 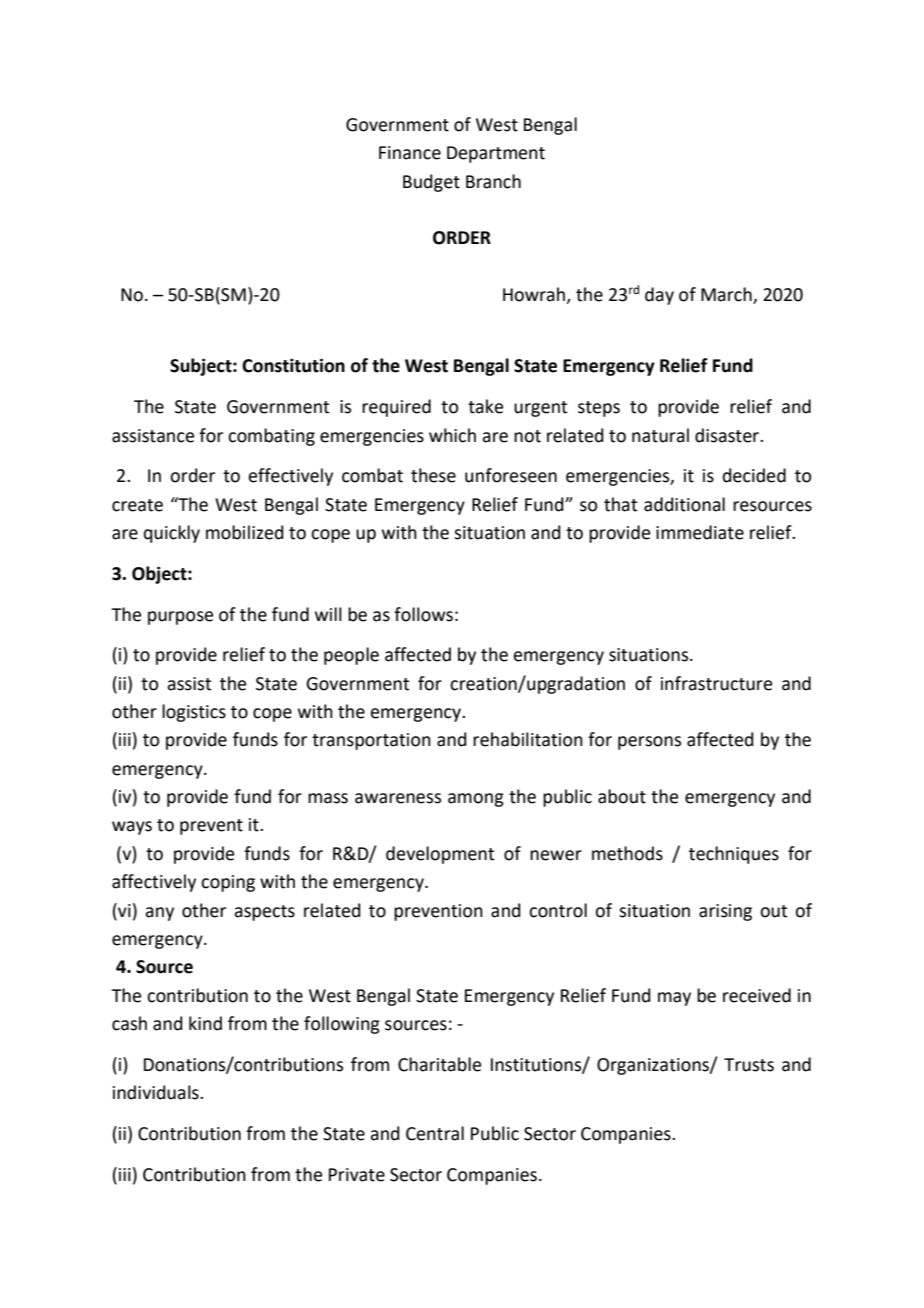 I want to click on infrastructure, so click(x=716, y=683).
